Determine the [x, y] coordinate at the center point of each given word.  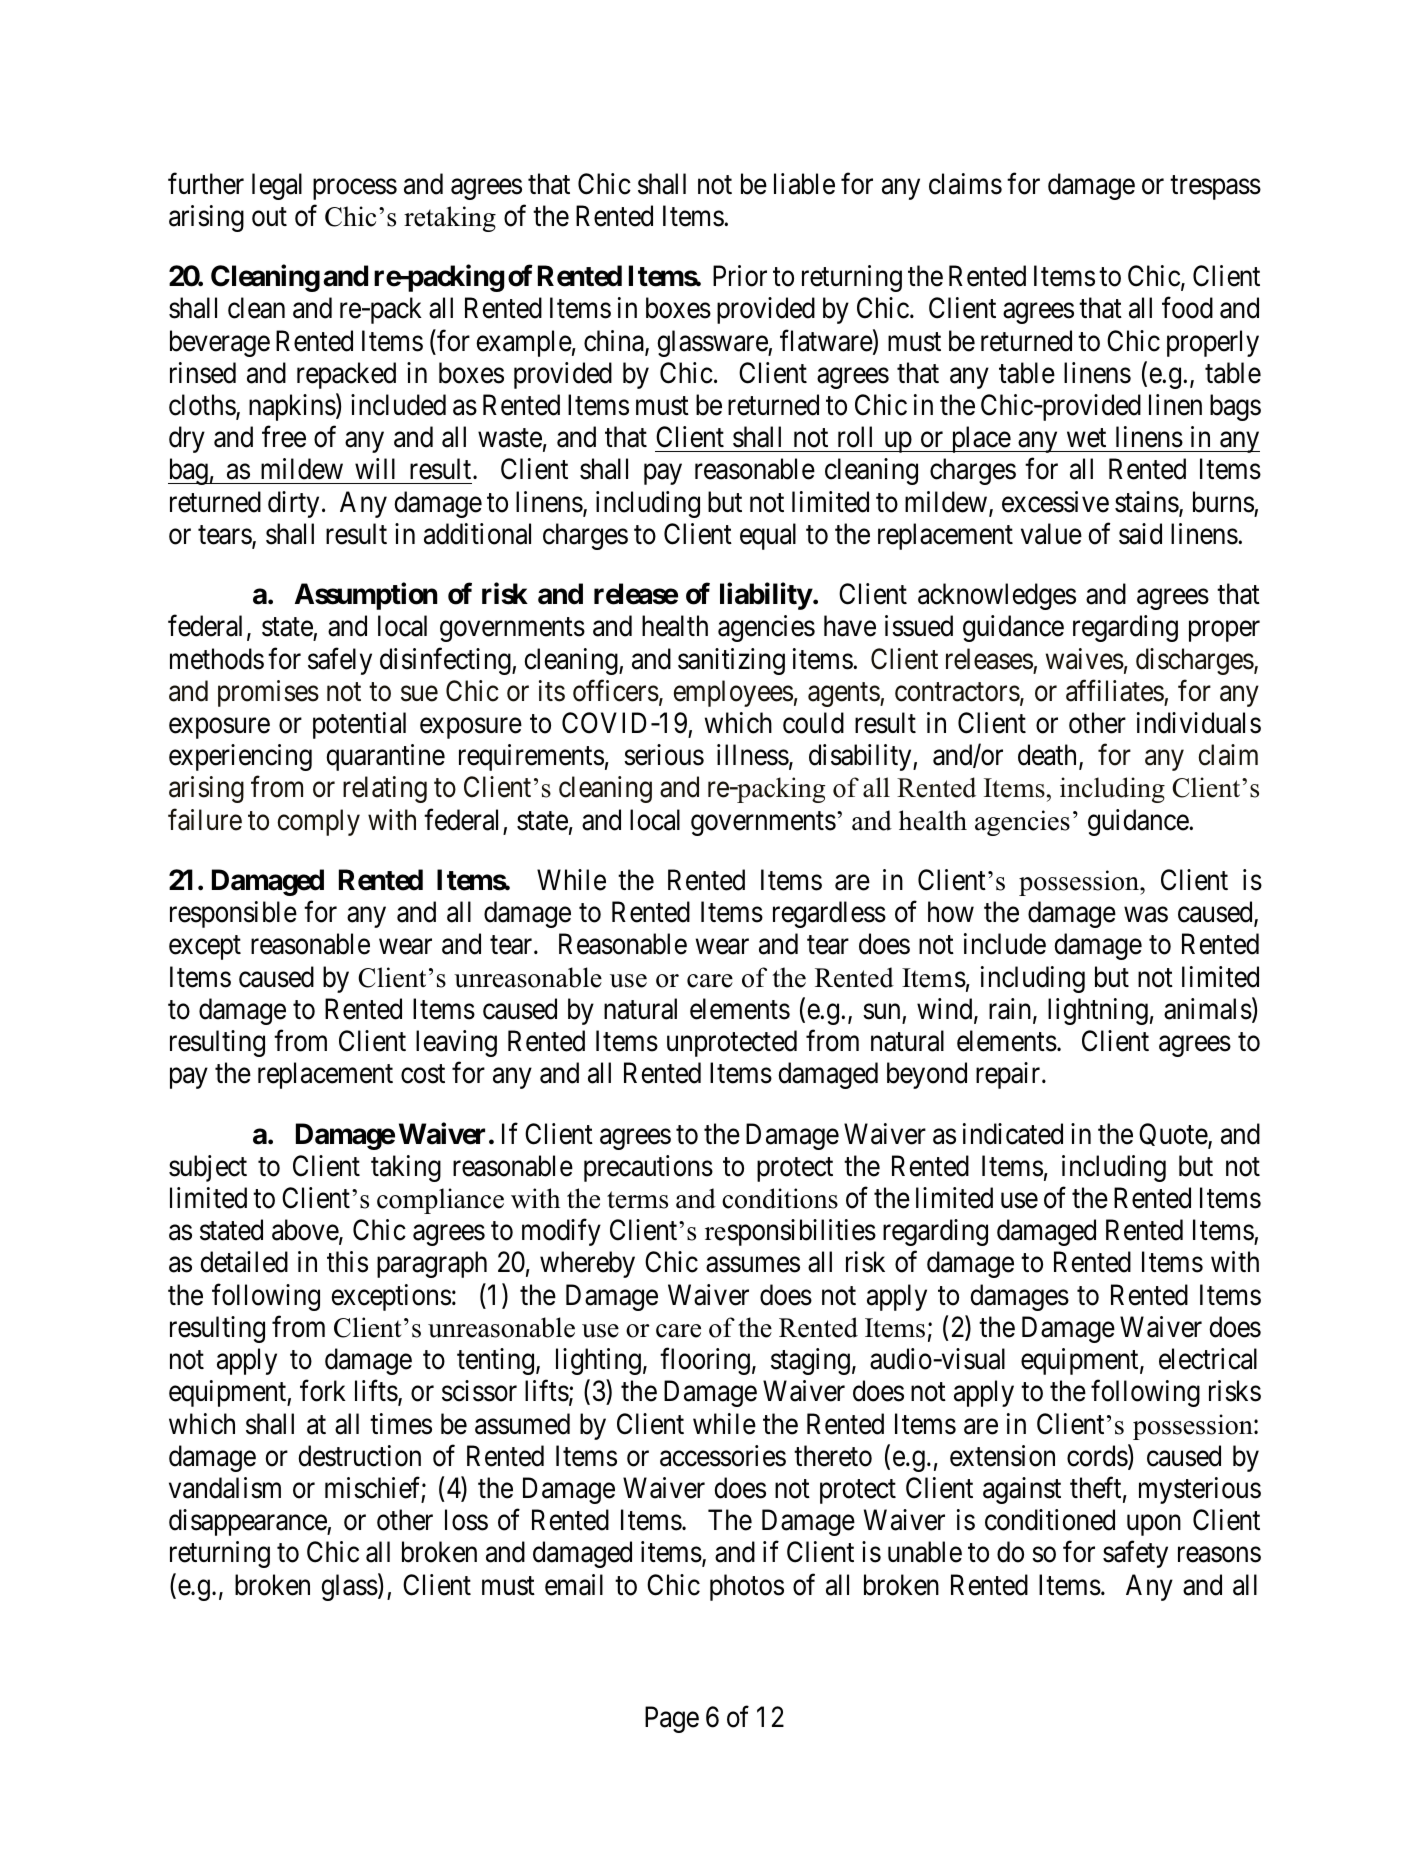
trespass [1215, 188]
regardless [829, 914]
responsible [233, 914]
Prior [740, 276]
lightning [1098, 1011]
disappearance [248, 1522]
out [269, 217]
